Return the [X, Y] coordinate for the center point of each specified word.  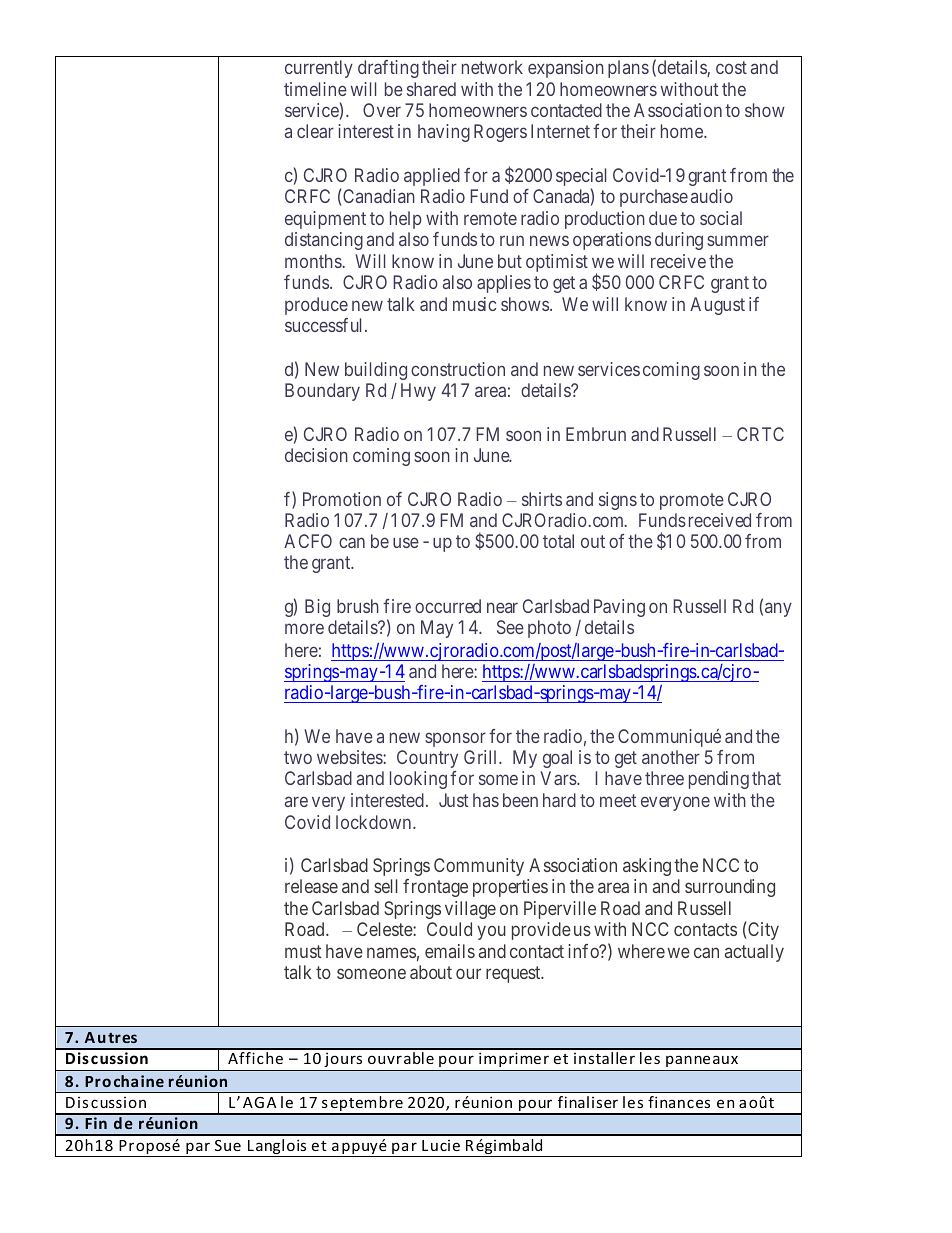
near [502, 607]
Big [317, 608]
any [778, 609]
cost [731, 67]
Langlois [277, 1148]
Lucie [441, 1145]
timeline [315, 89]
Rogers [500, 133]
